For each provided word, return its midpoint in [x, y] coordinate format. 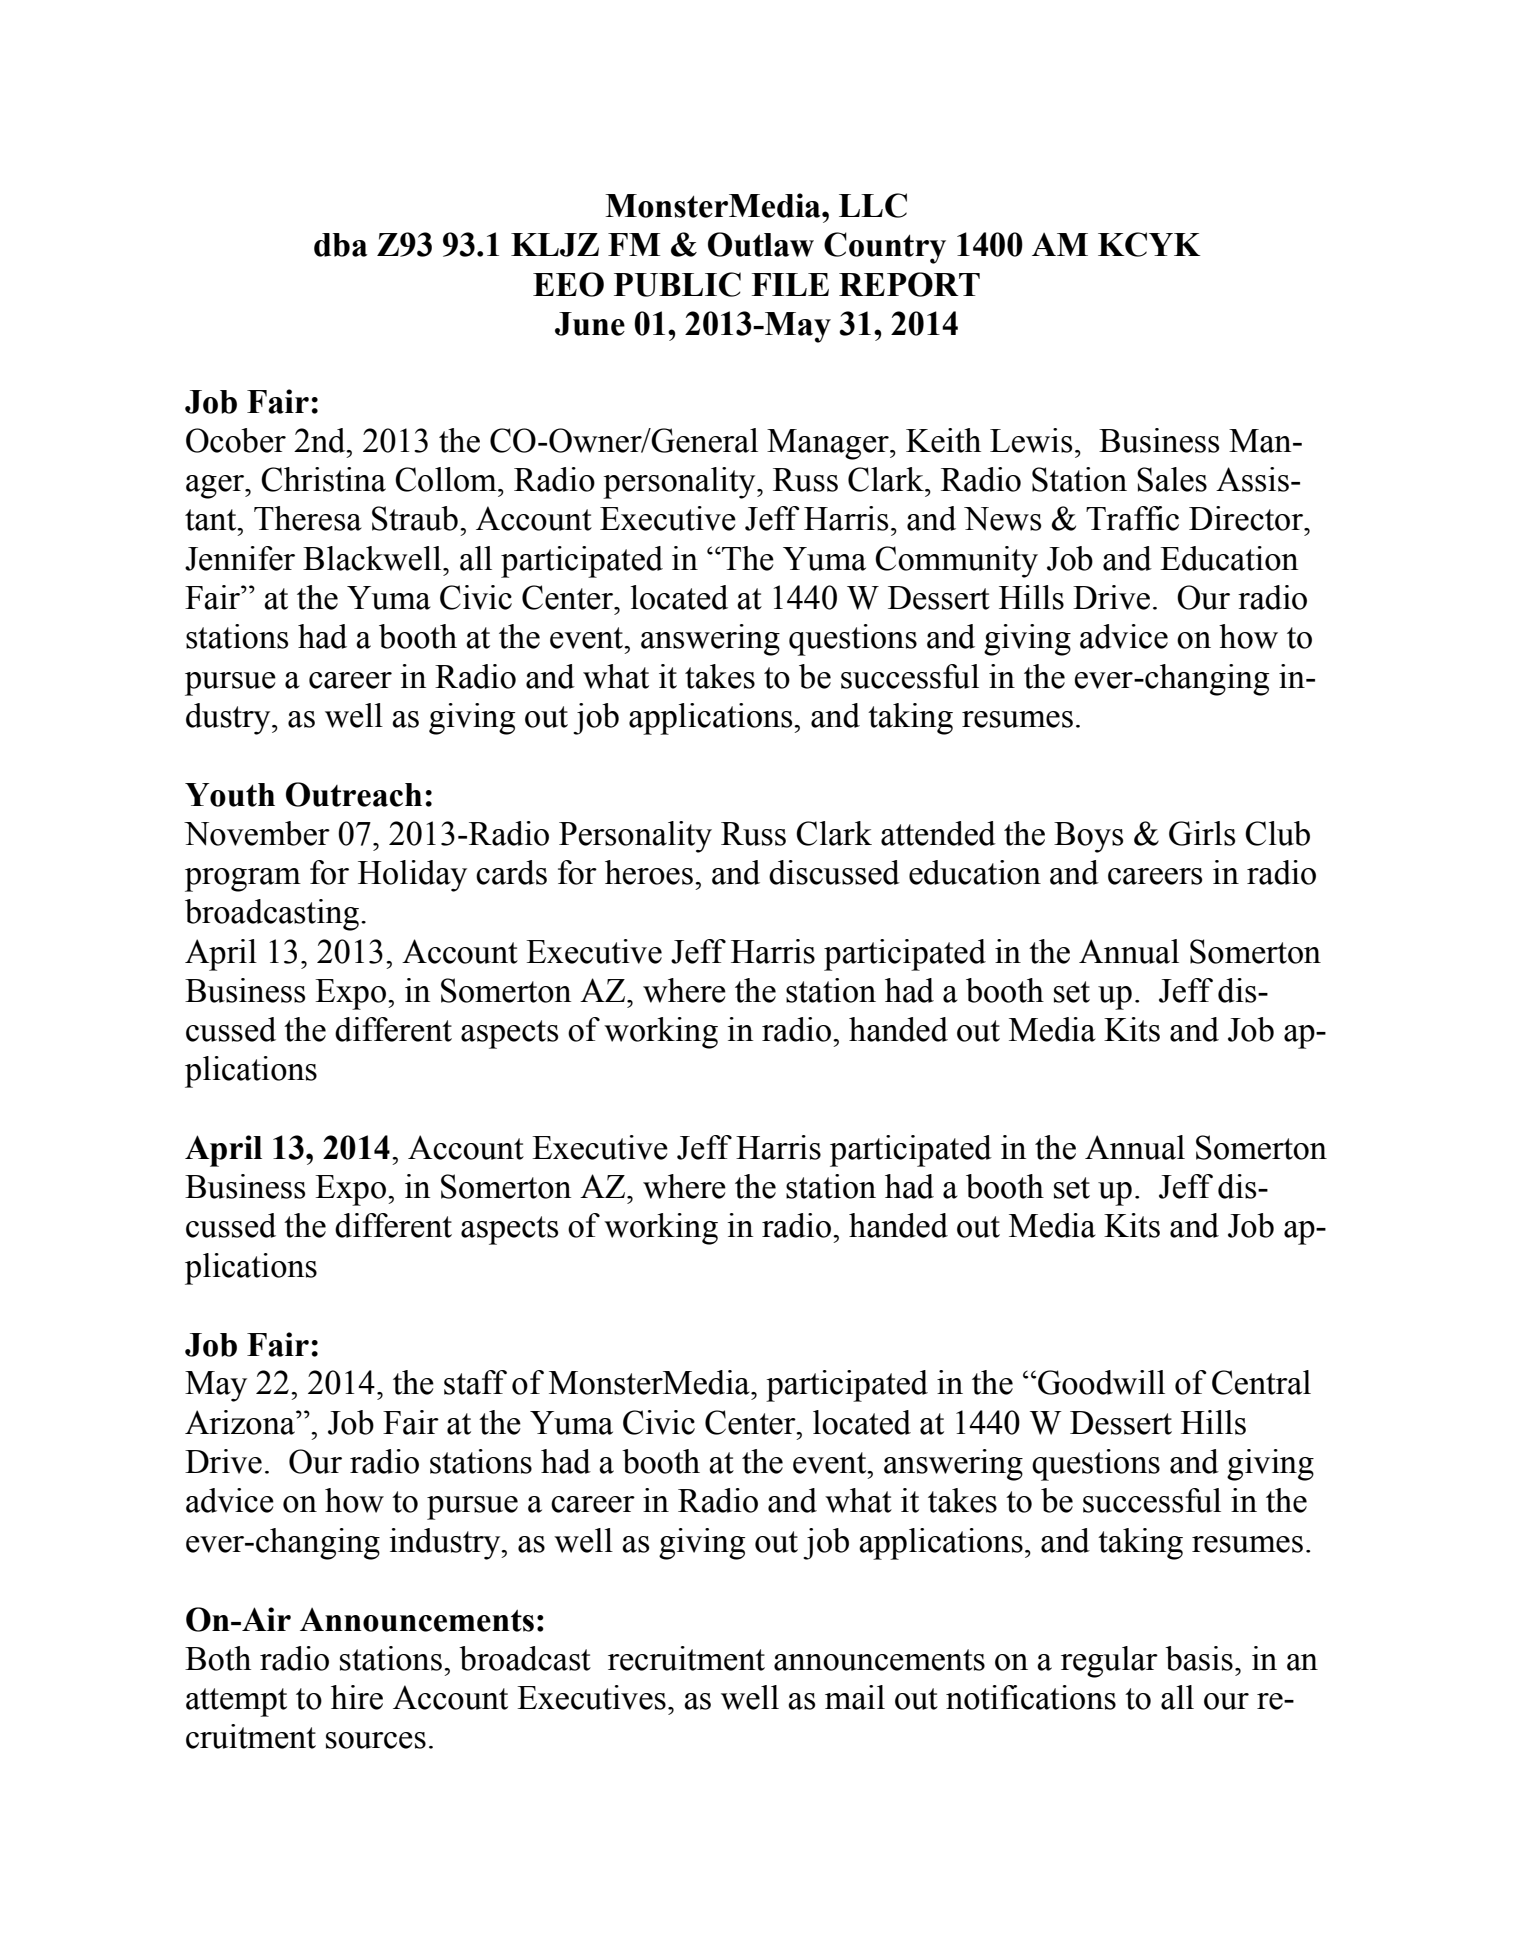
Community [956, 562]
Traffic [1132, 518]
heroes [649, 872]
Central [1261, 1382]
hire [357, 1697]
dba [341, 245]
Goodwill [1101, 1382]
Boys [1088, 837]
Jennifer [240, 558]
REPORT [909, 284]
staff [475, 1382]
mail [855, 1697]
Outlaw [761, 244]
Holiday [412, 876]
